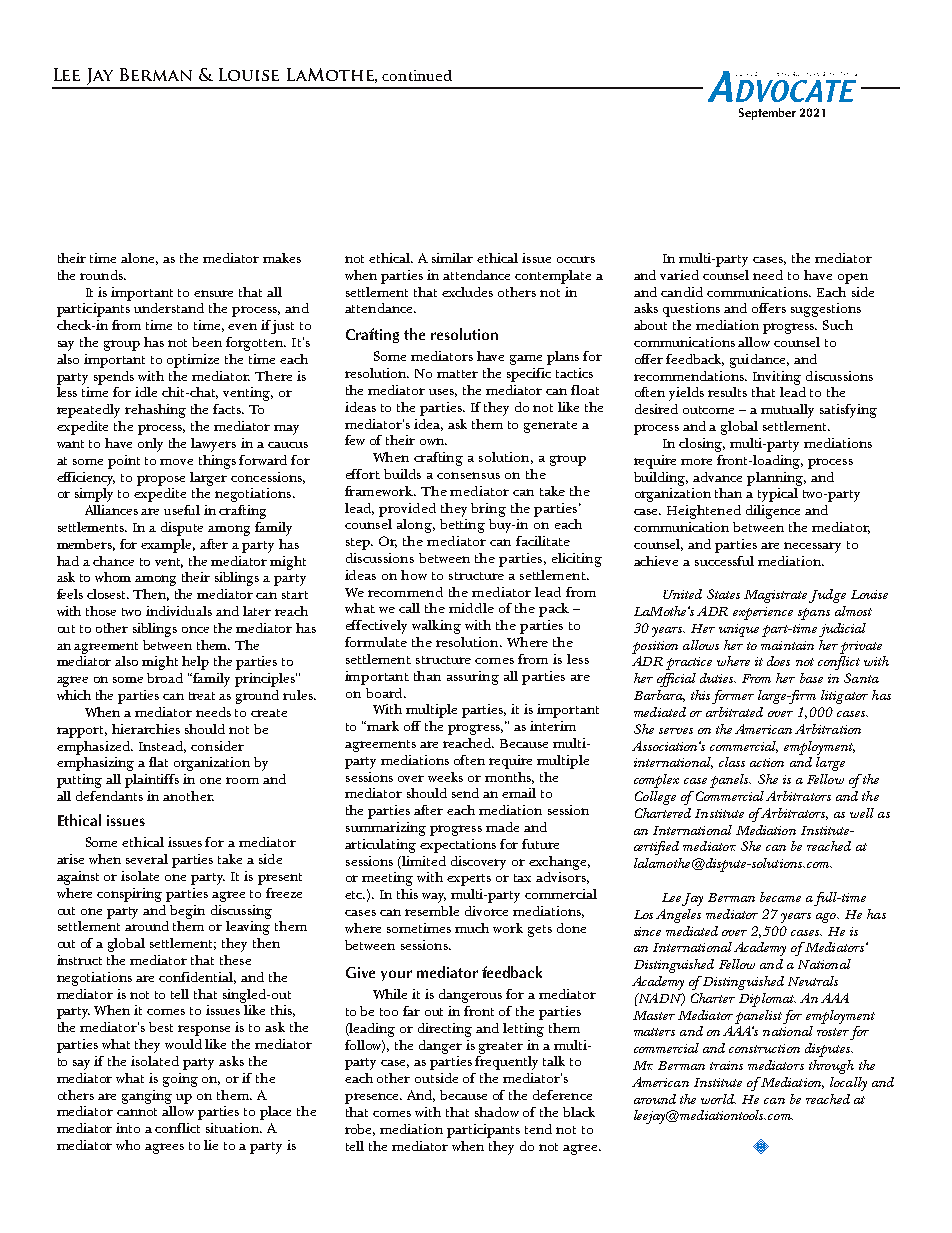  I want to click on continued, so click(417, 75).
